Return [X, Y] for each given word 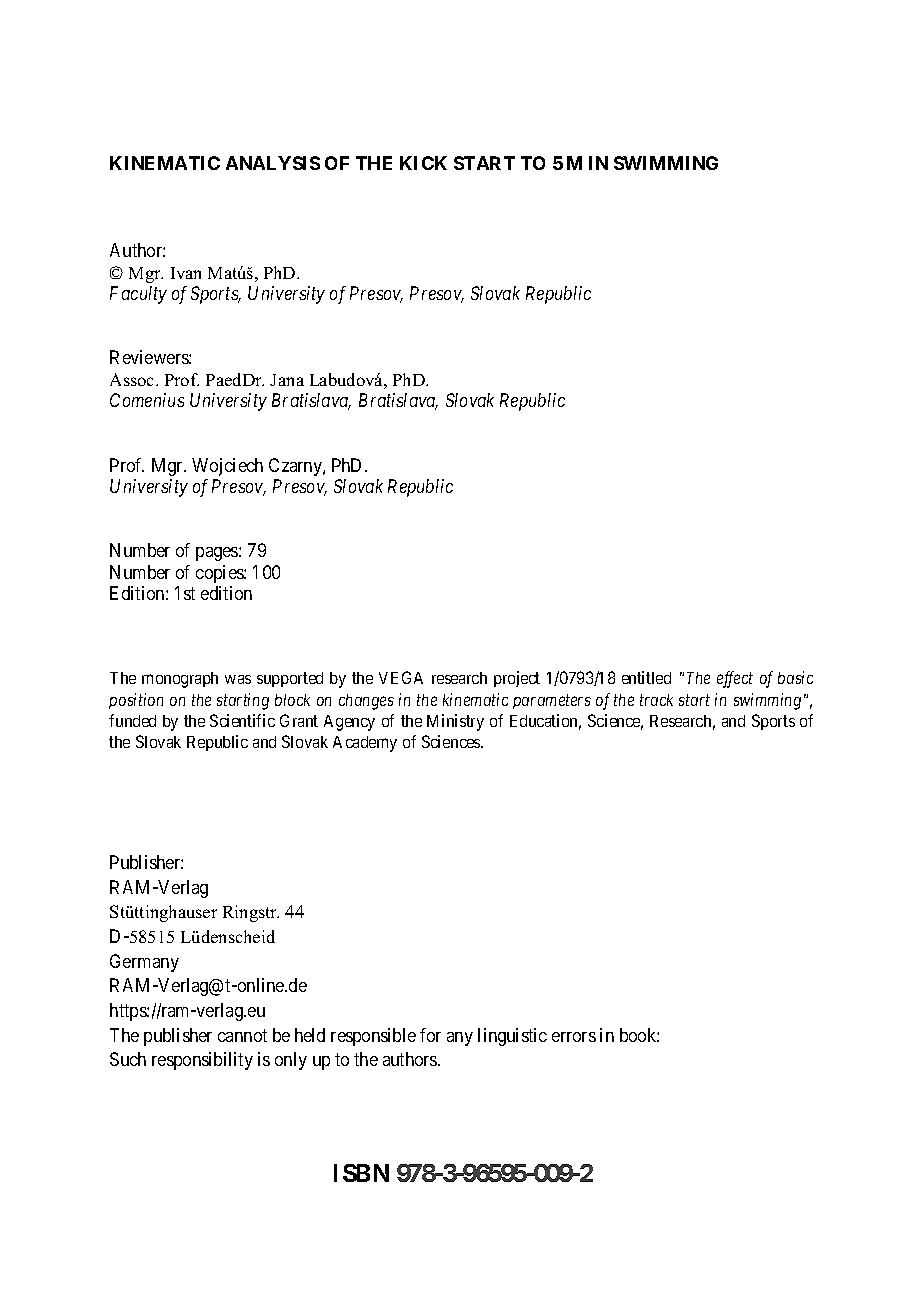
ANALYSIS [273, 163]
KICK [423, 163]
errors [574, 1037]
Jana [287, 380]
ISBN [361, 1173]
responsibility [202, 1061]
